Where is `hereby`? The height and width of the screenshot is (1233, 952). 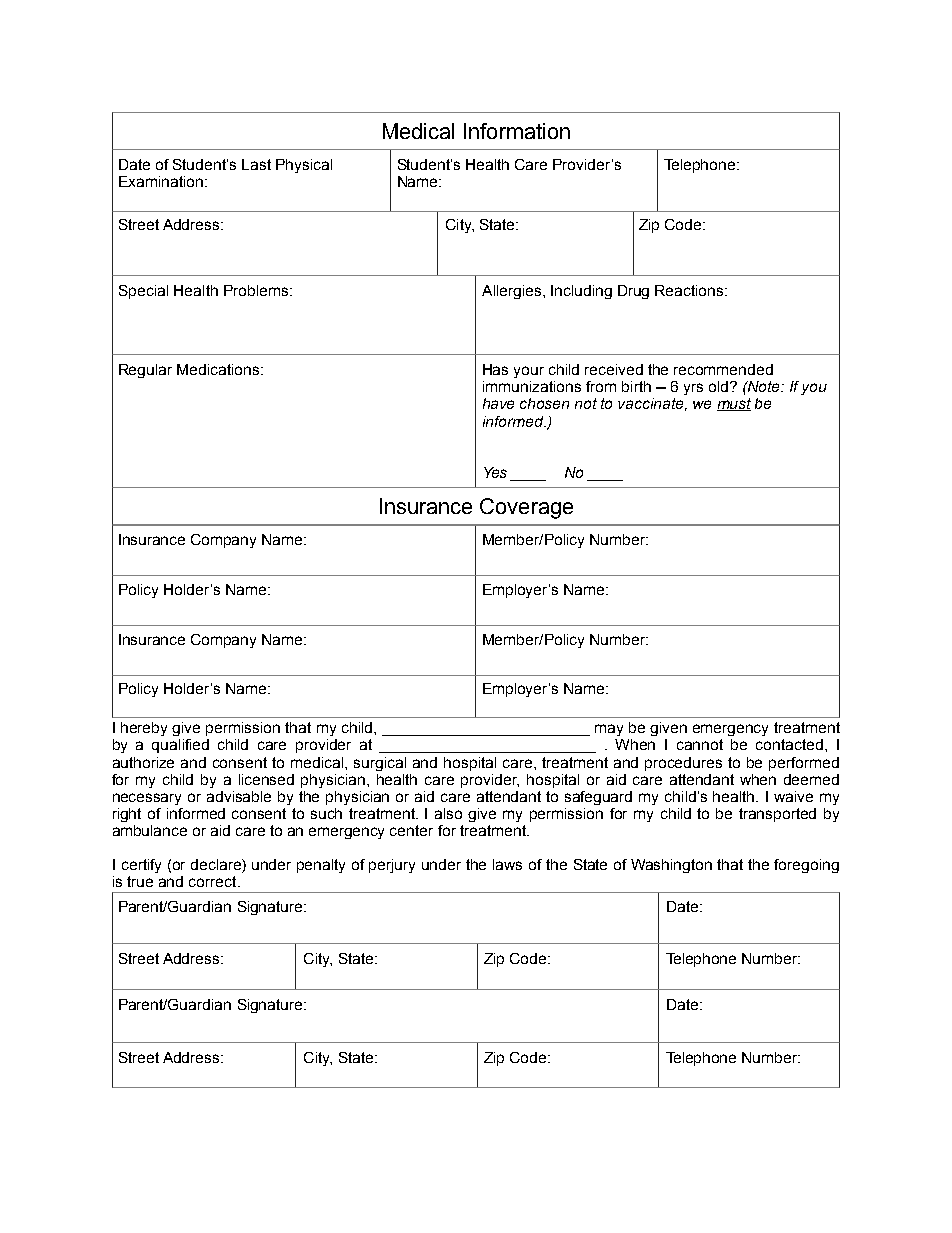
hereby is located at coordinates (144, 729).
